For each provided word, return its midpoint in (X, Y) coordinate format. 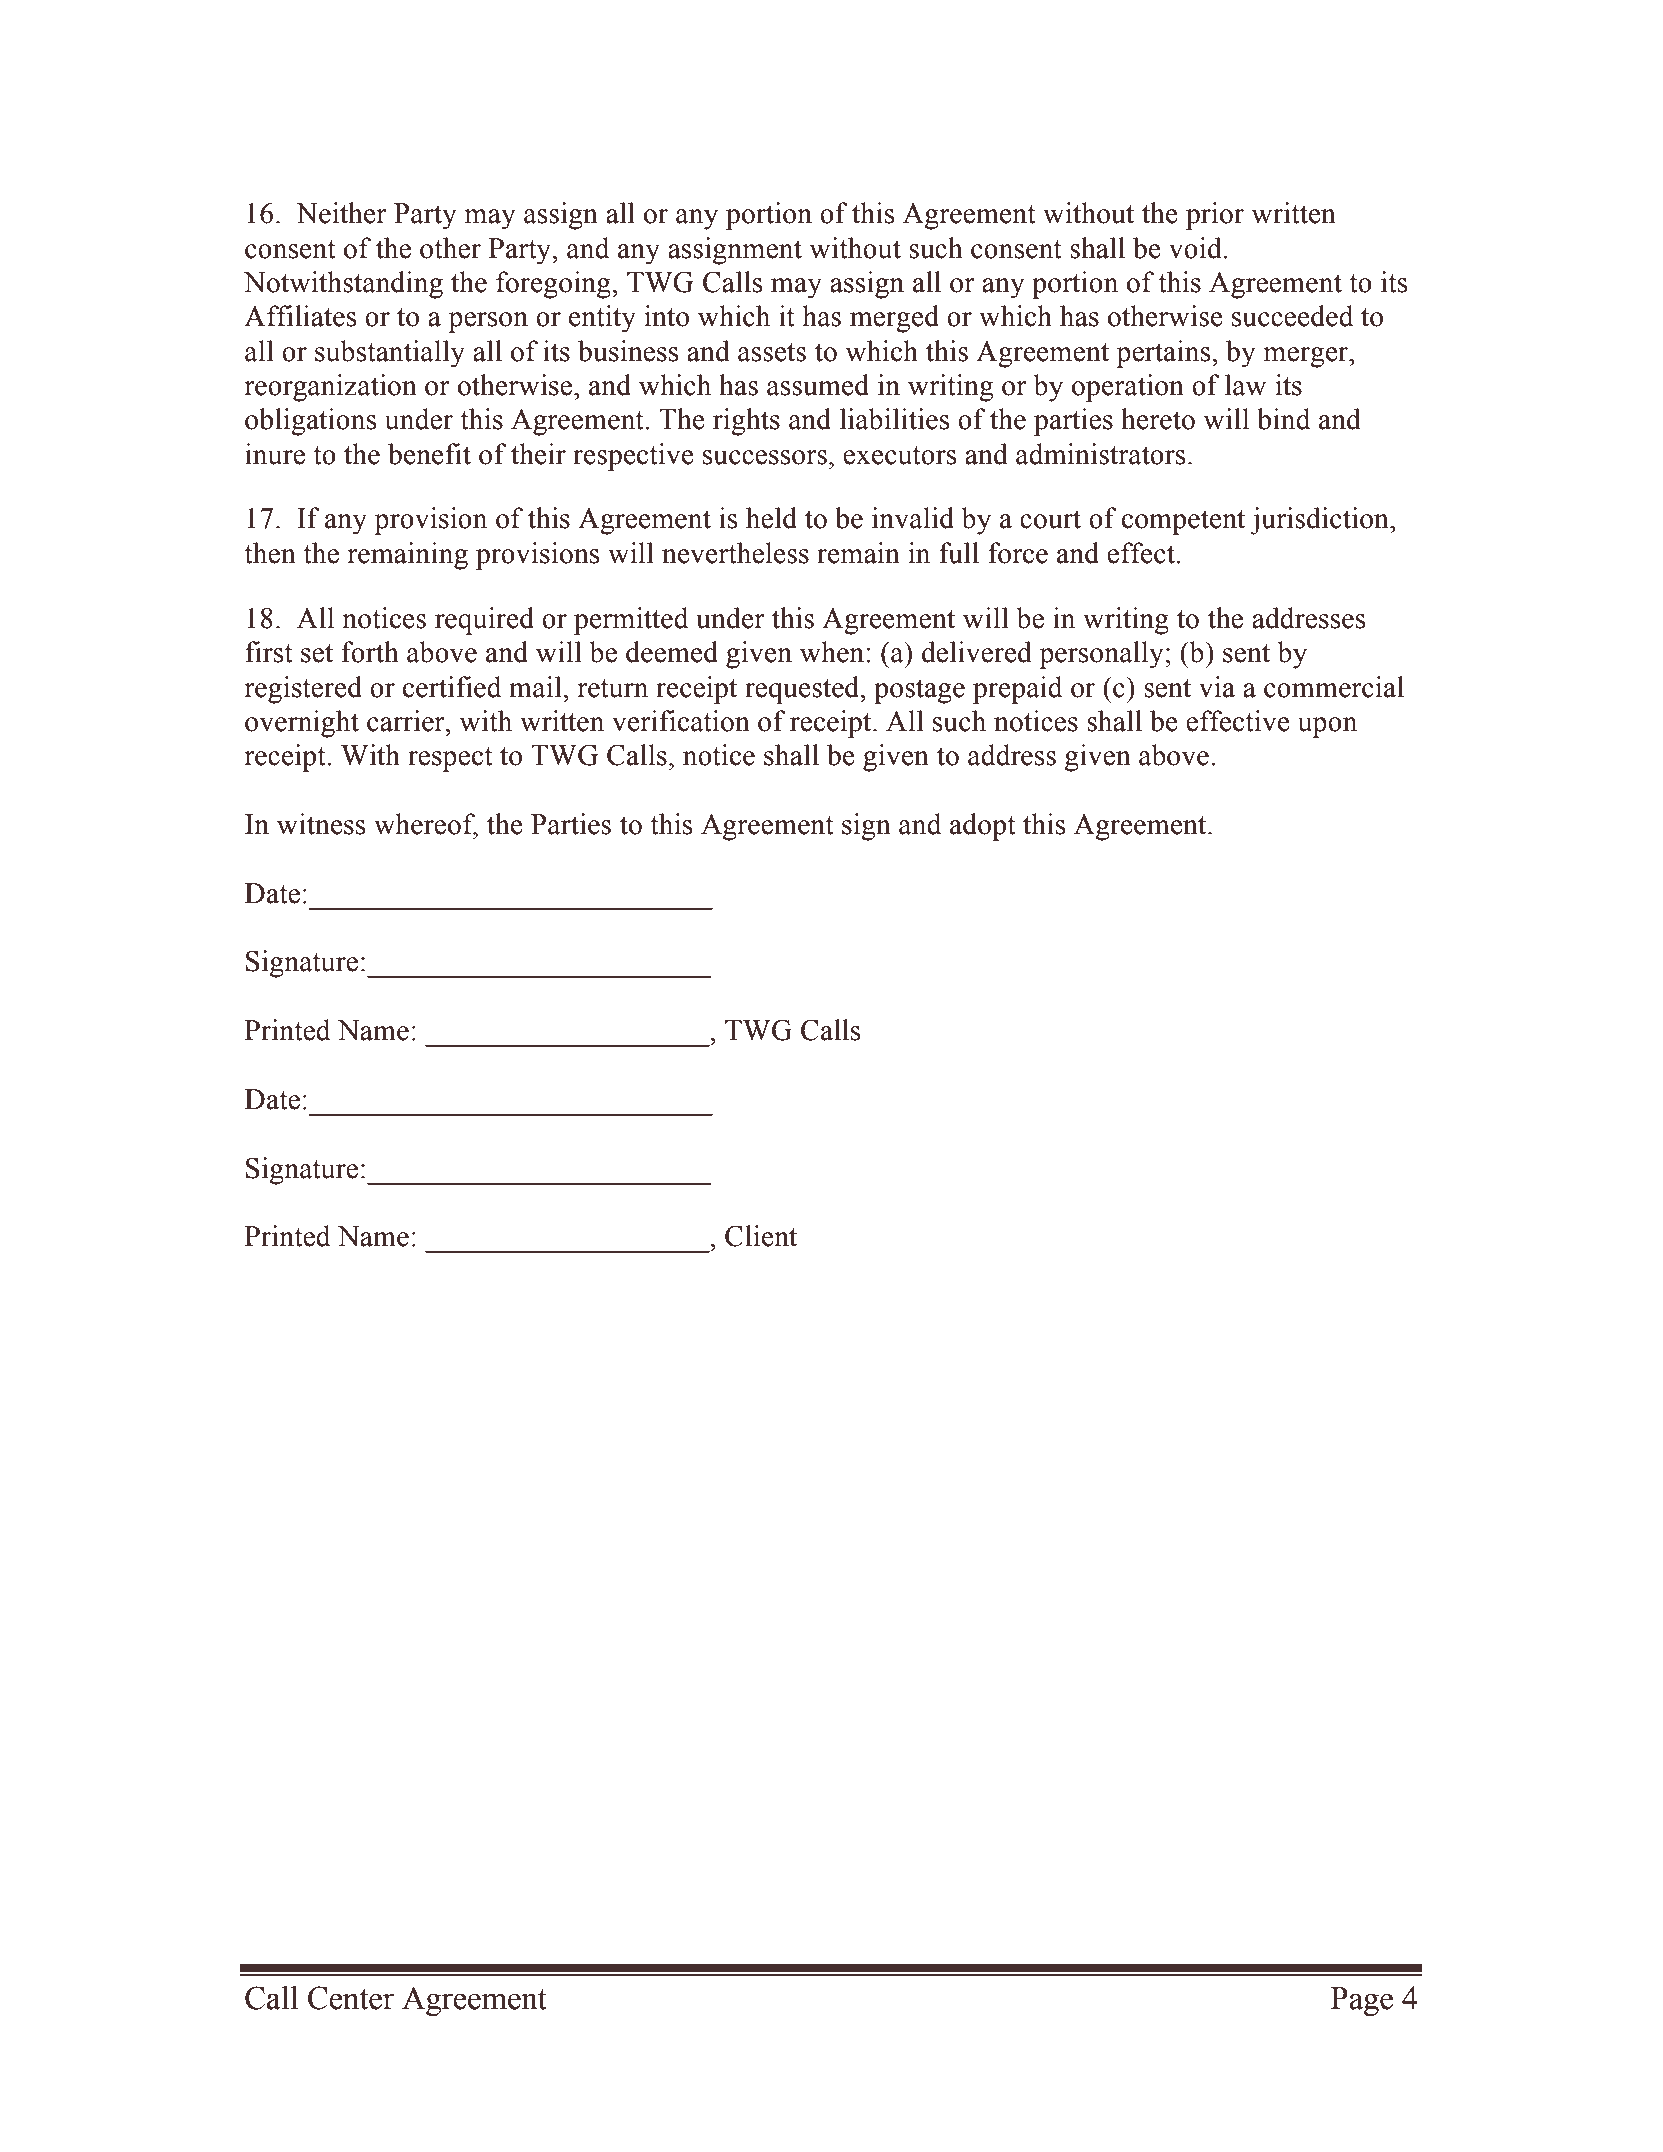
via (1217, 687)
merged (894, 319)
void (1195, 248)
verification (681, 721)
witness (321, 824)
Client (761, 1236)
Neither (341, 213)
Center (351, 1998)
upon (1327, 727)
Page (1362, 2001)
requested (803, 690)
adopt (983, 827)
